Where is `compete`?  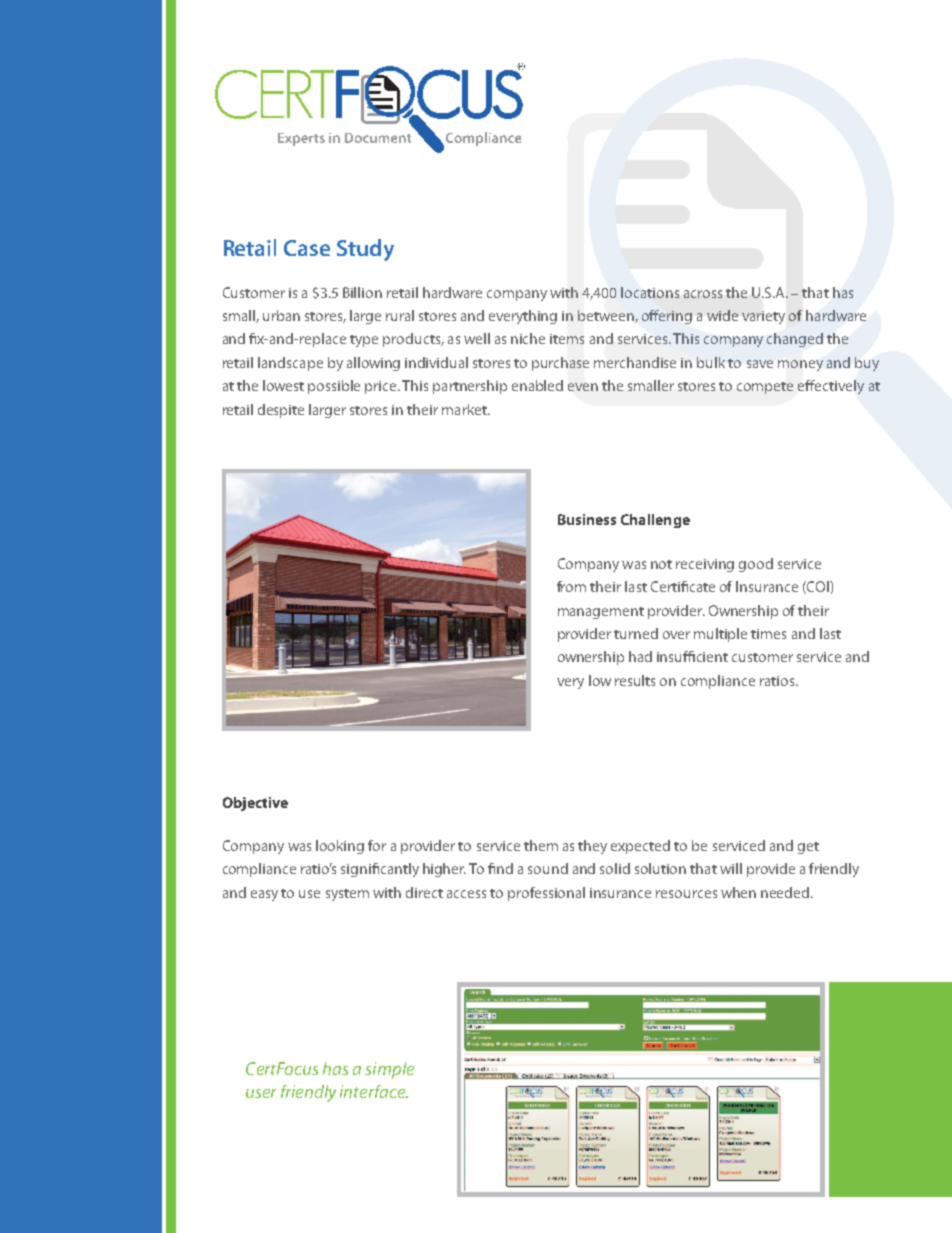
compete is located at coordinates (765, 388).
